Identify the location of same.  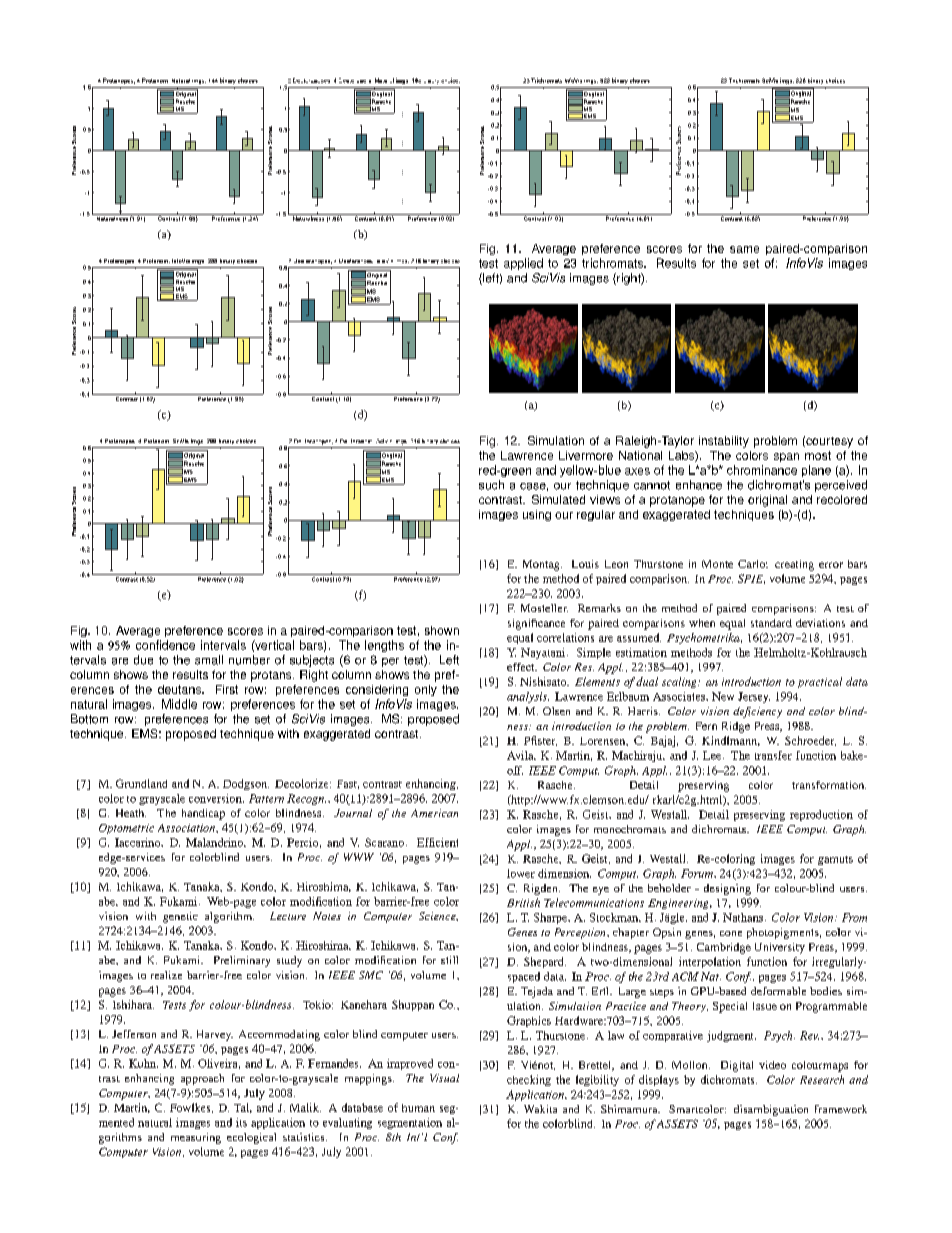
(744, 249).
